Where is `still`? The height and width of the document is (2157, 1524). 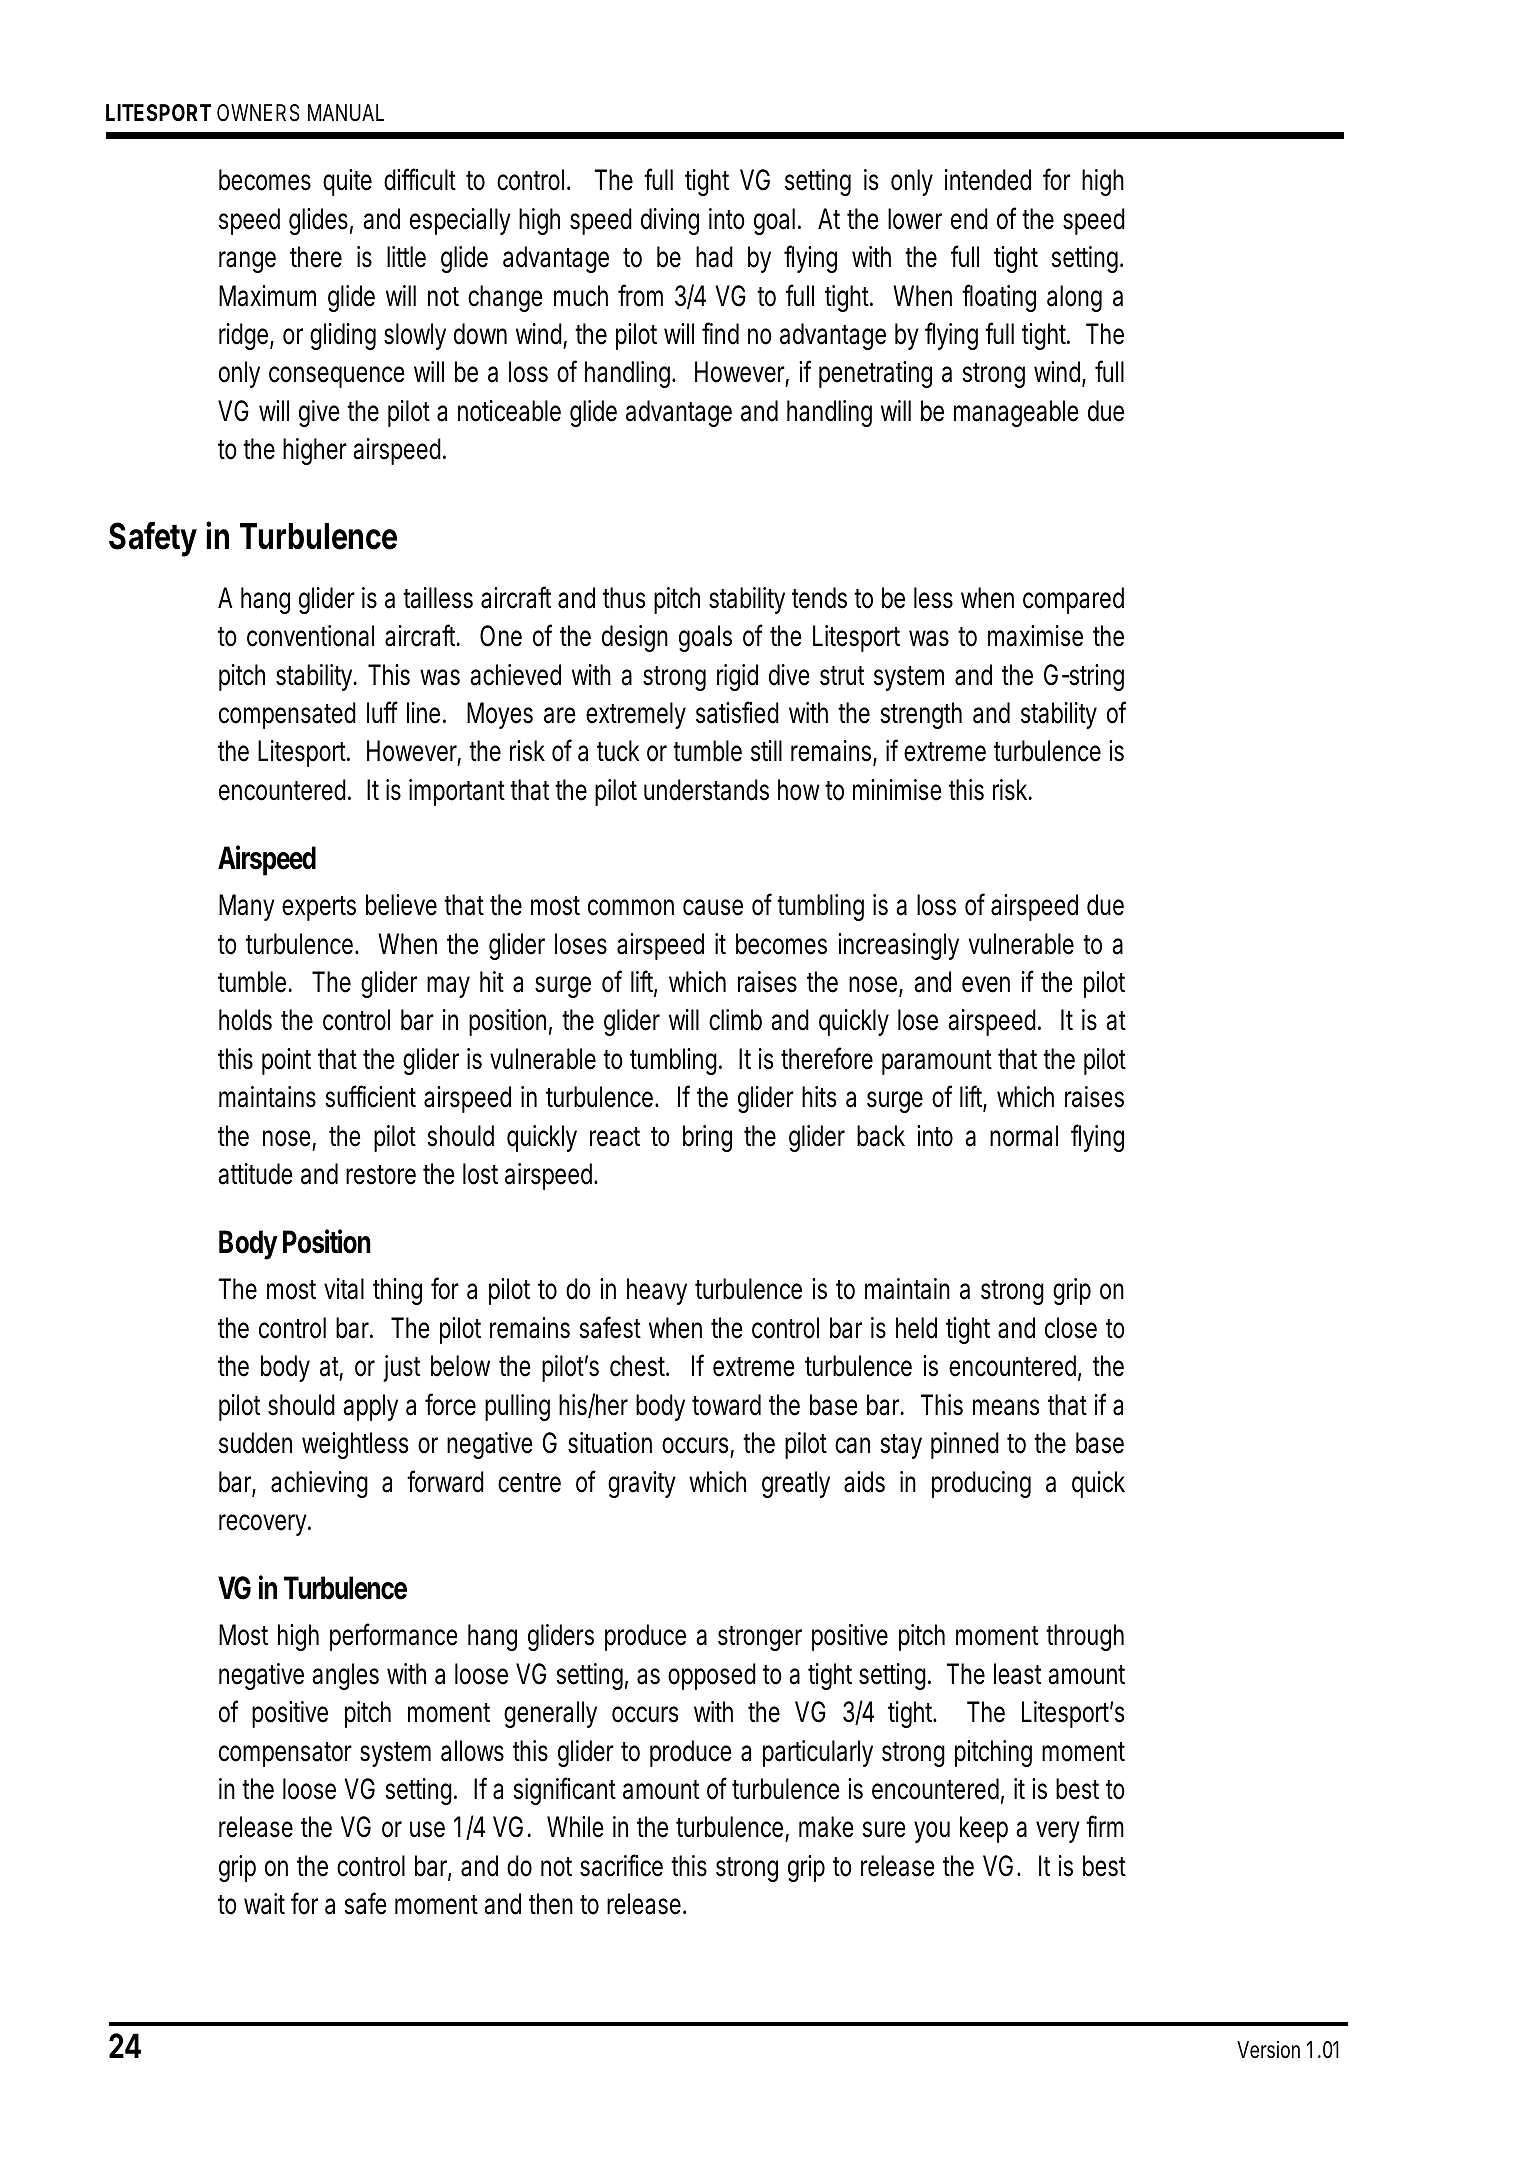 still is located at coordinates (766, 751).
